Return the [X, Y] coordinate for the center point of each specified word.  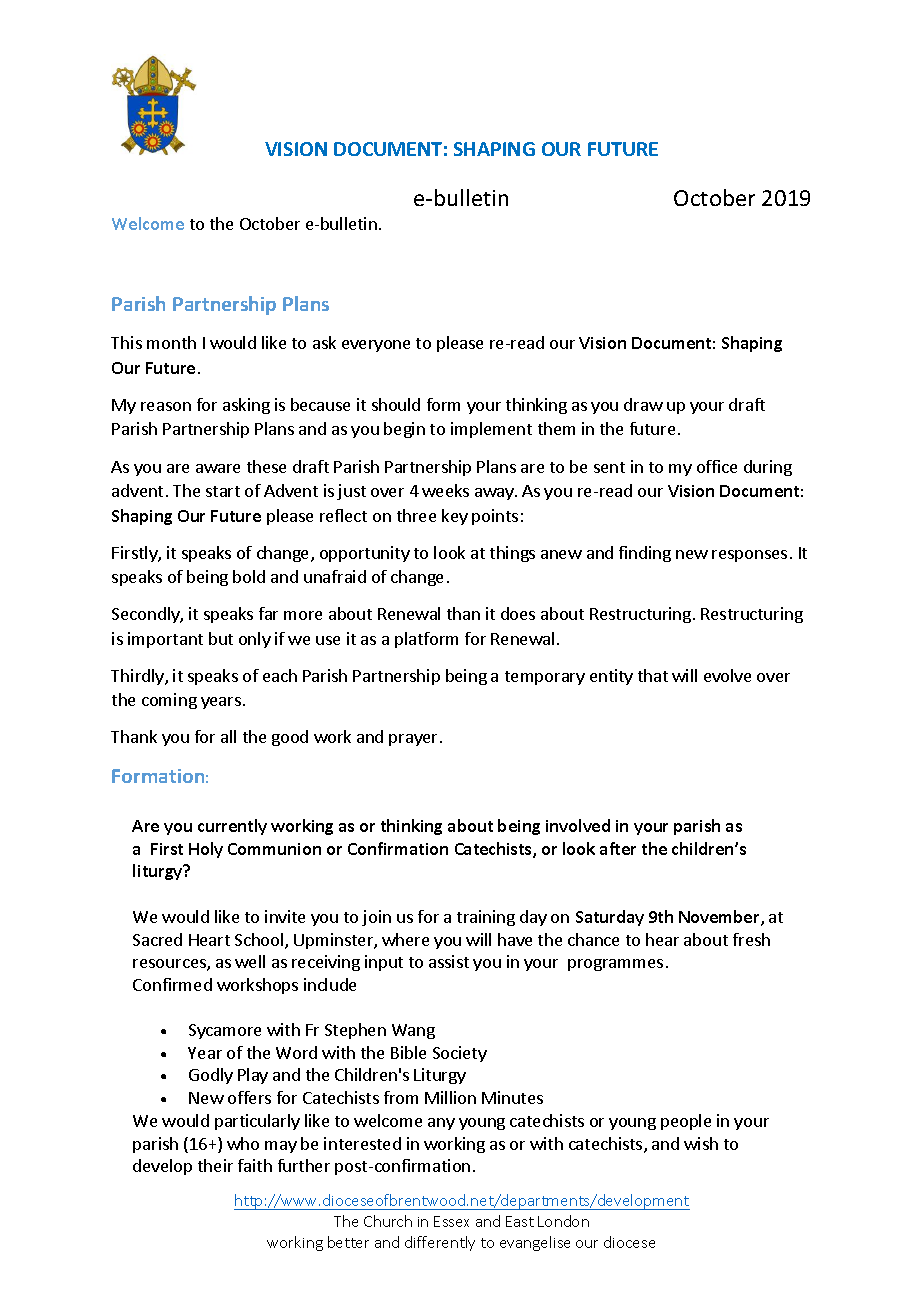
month [171, 342]
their [215, 1165]
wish [701, 1143]
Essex [451, 1221]
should [396, 404]
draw [643, 404]
